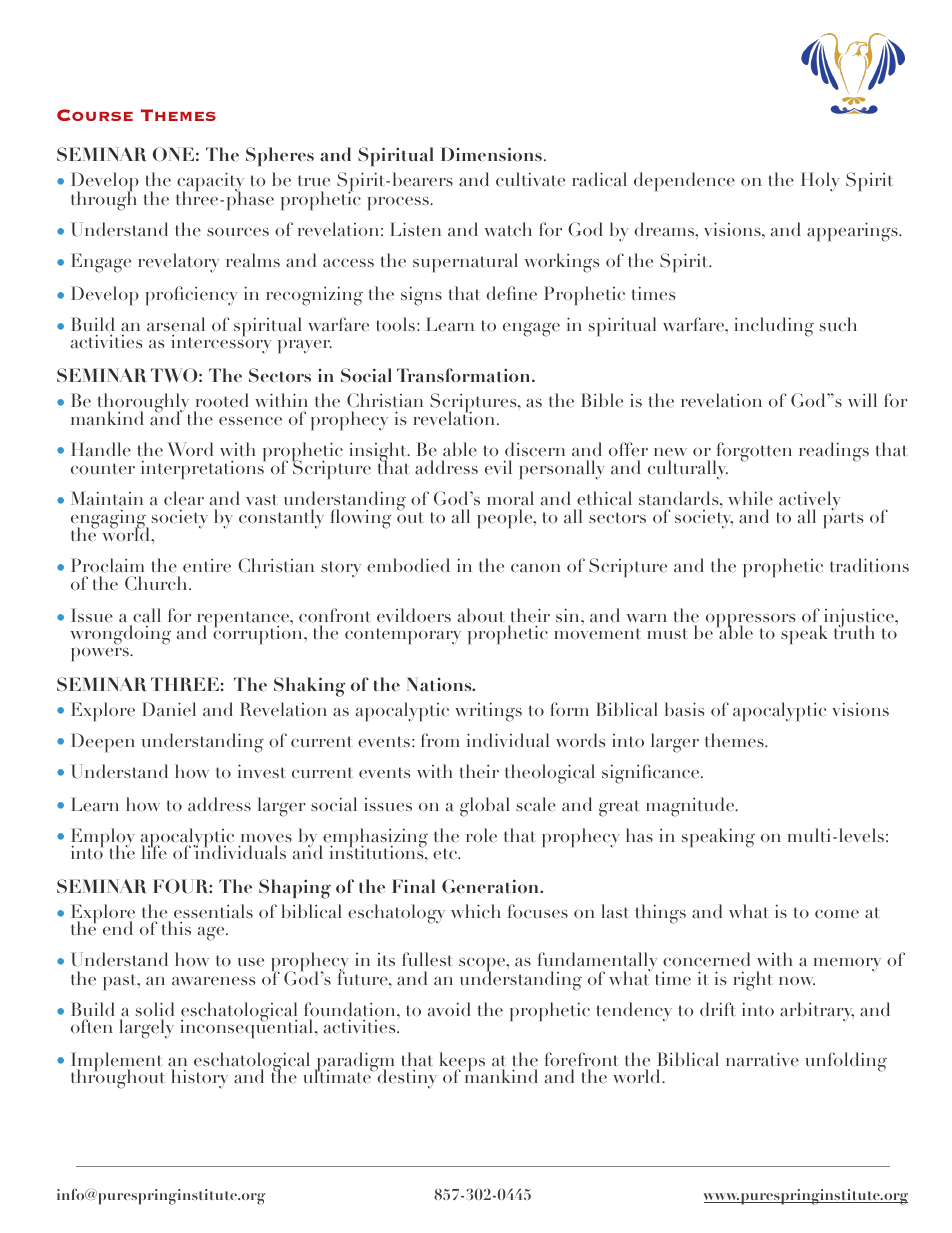 The image size is (952, 1233). I want to click on largely, so click(146, 1029).
